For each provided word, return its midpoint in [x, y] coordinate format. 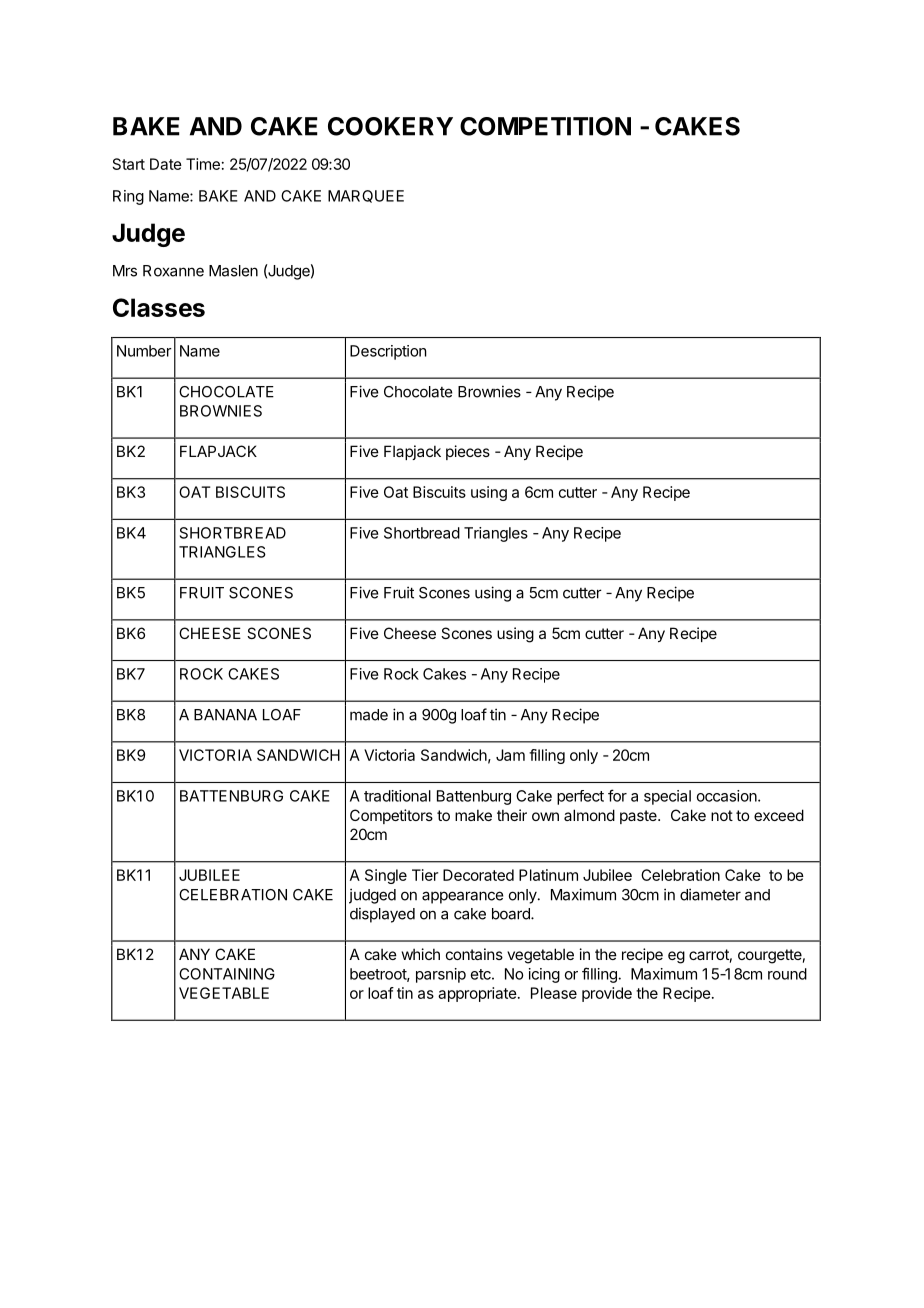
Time [203, 164]
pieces [468, 452]
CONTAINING [227, 974]
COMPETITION [545, 126]
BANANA [225, 715]
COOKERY [390, 126]
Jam [510, 755]
